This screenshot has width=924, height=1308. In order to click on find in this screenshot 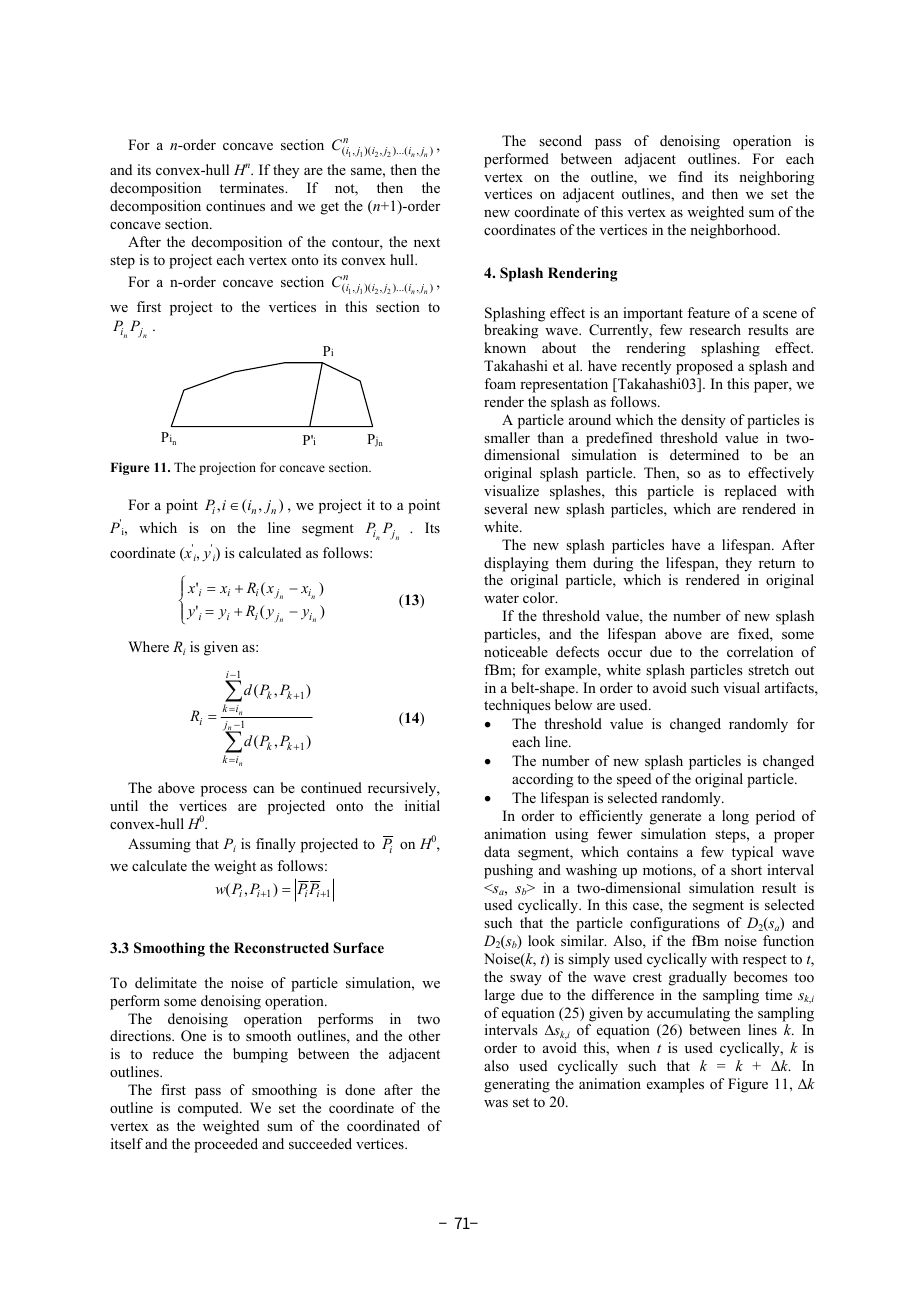, I will do `click(690, 176)`.
